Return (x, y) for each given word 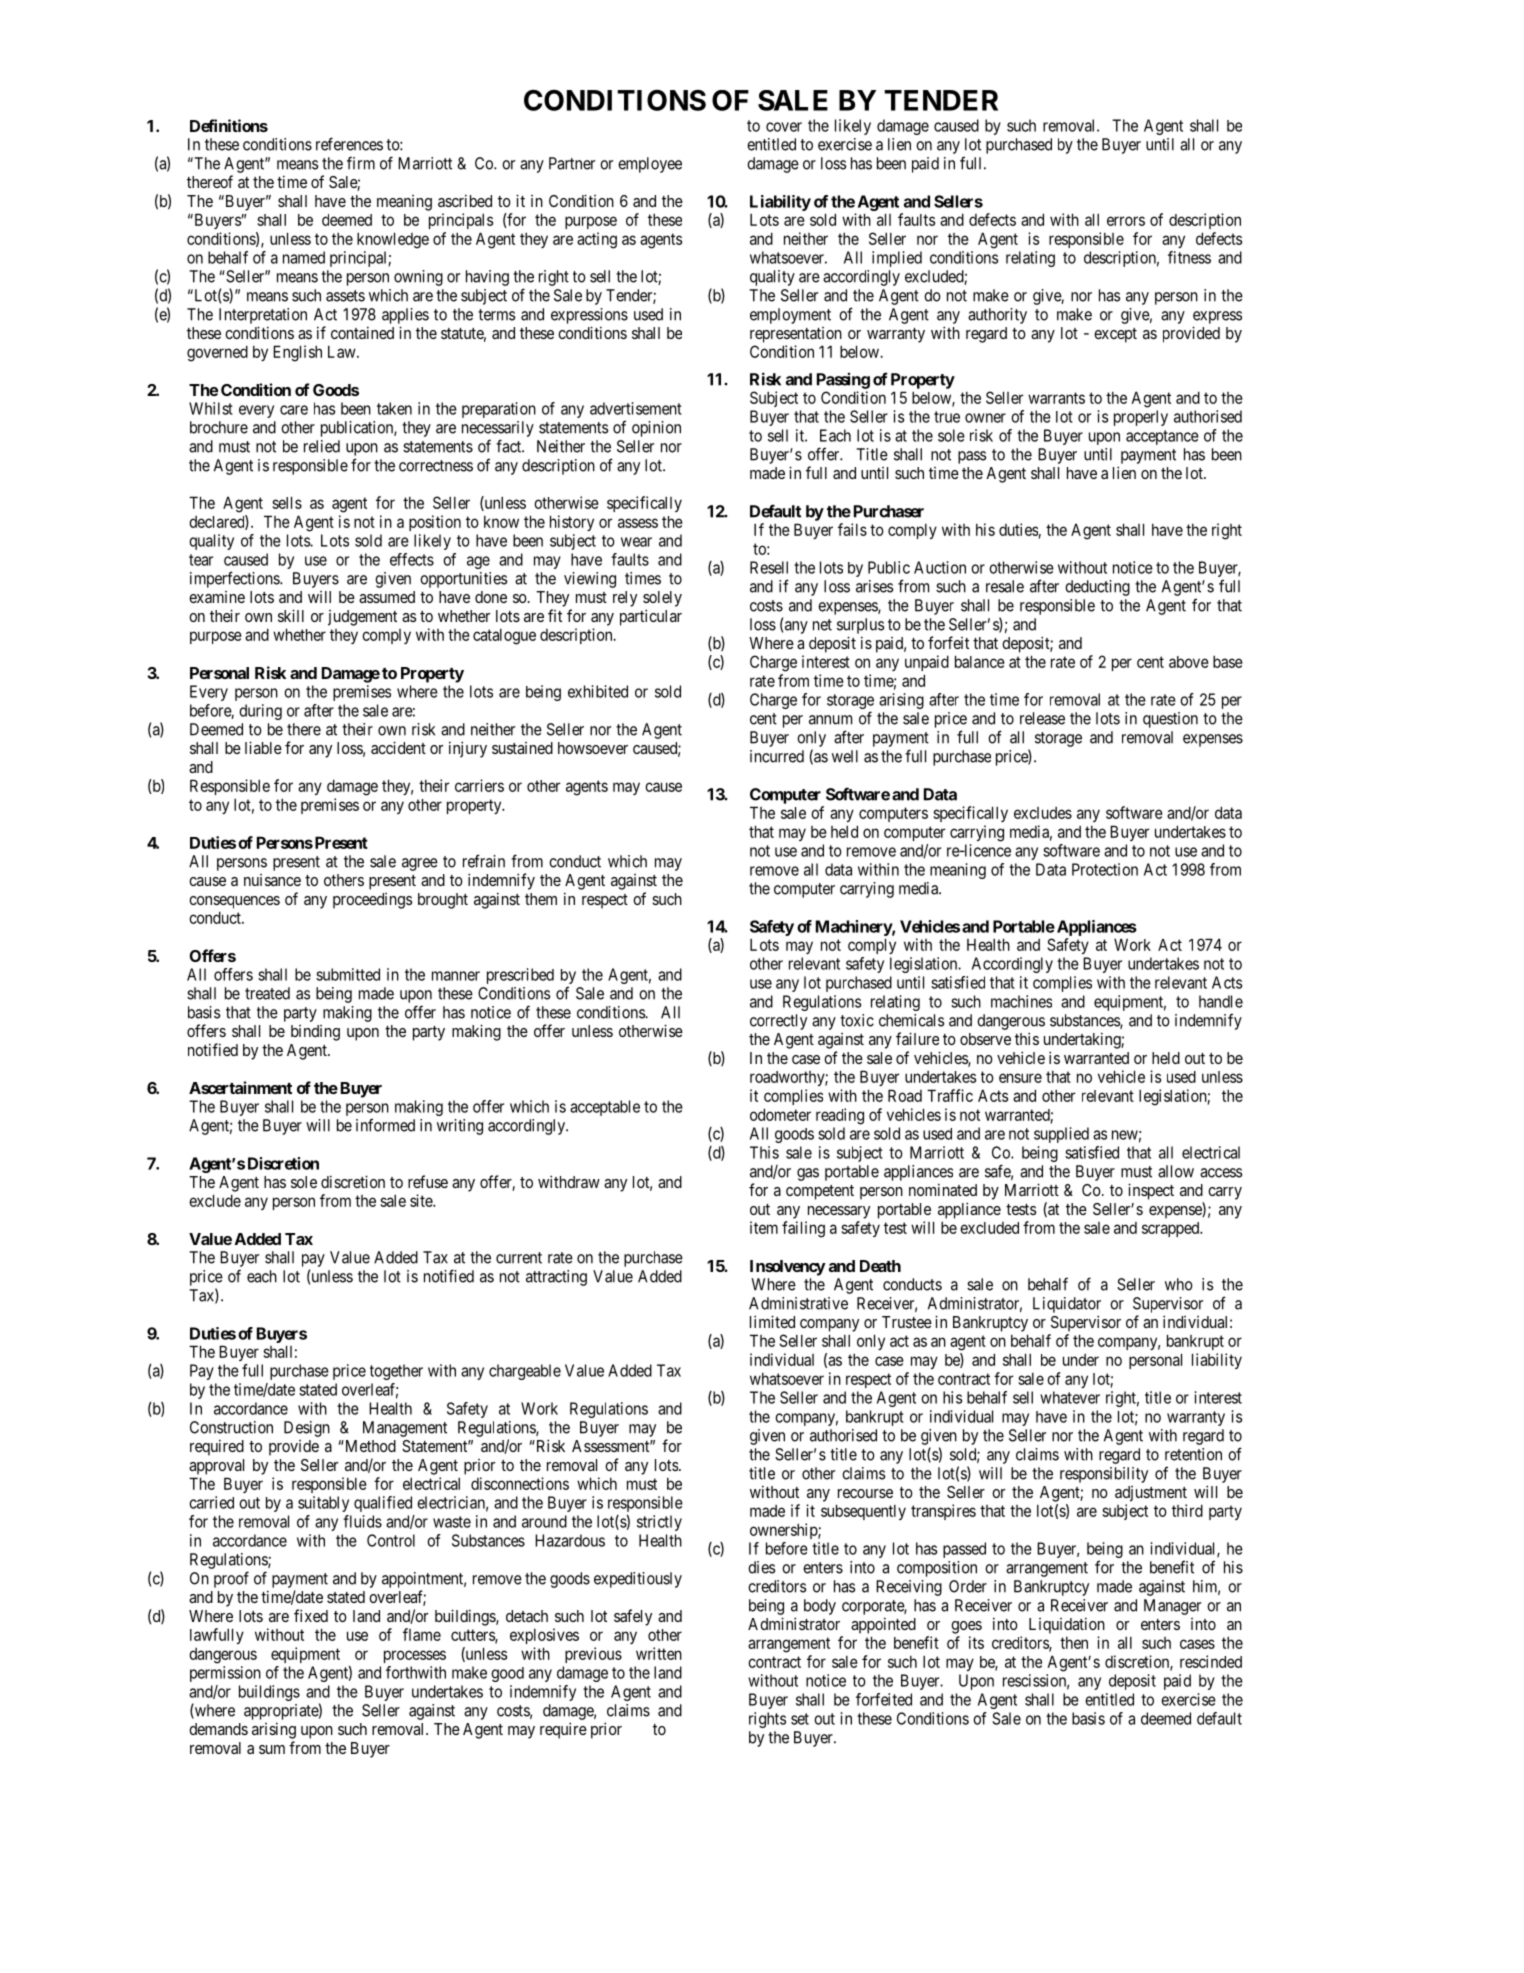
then (1074, 1643)
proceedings (372, 901)
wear (636, 542)
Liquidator (1067, 1305)
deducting (1097, 588)
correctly (778, 1022)
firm (361, 163)
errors (1126, 221)
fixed (311, 1615)
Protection (1105, 869)
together (396, 1372)
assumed (387, 597)
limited (772, 1321)
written (659, 1653)
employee (650, 165)
